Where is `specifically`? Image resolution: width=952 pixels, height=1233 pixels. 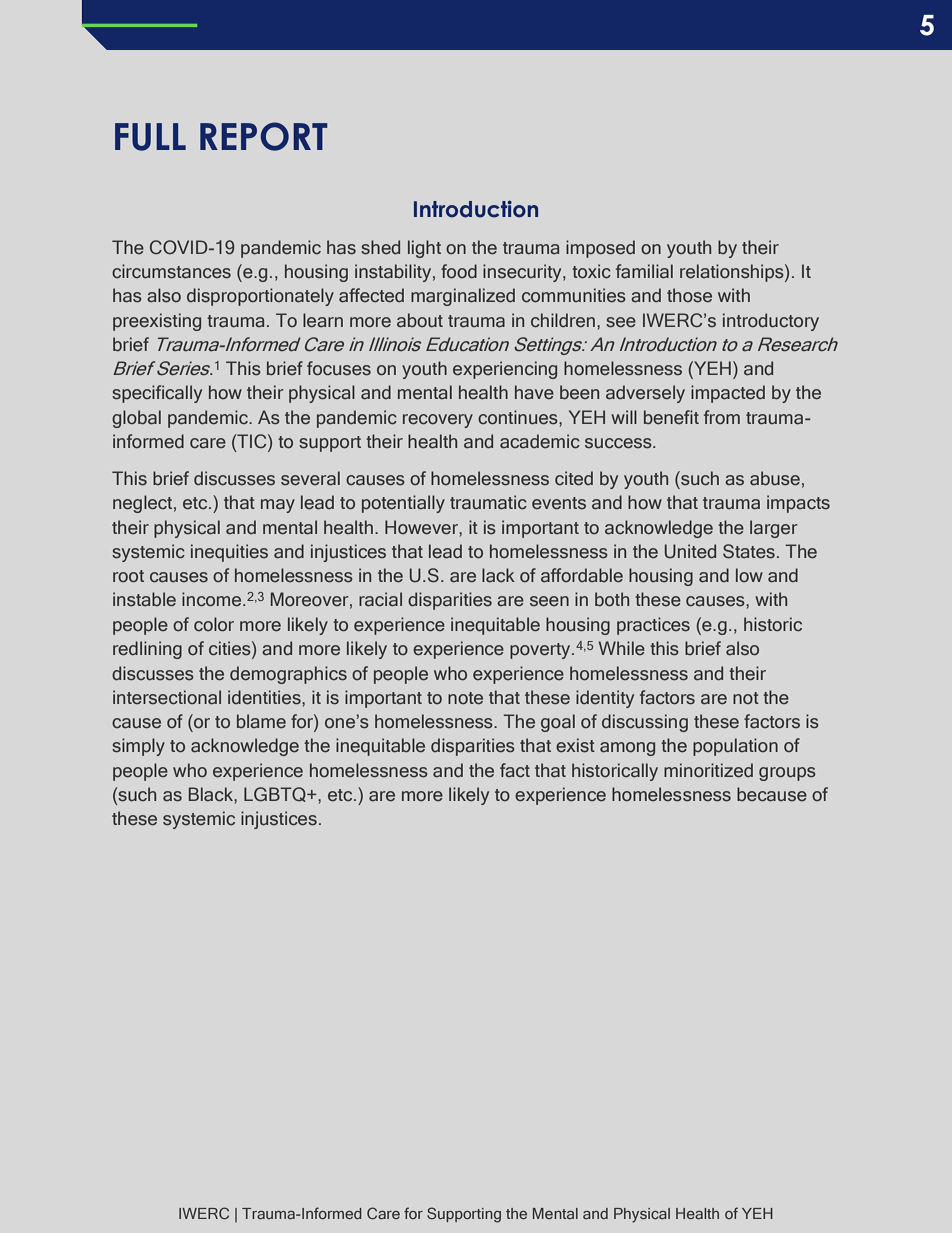 specifically is located at coordinates (157, 394).
